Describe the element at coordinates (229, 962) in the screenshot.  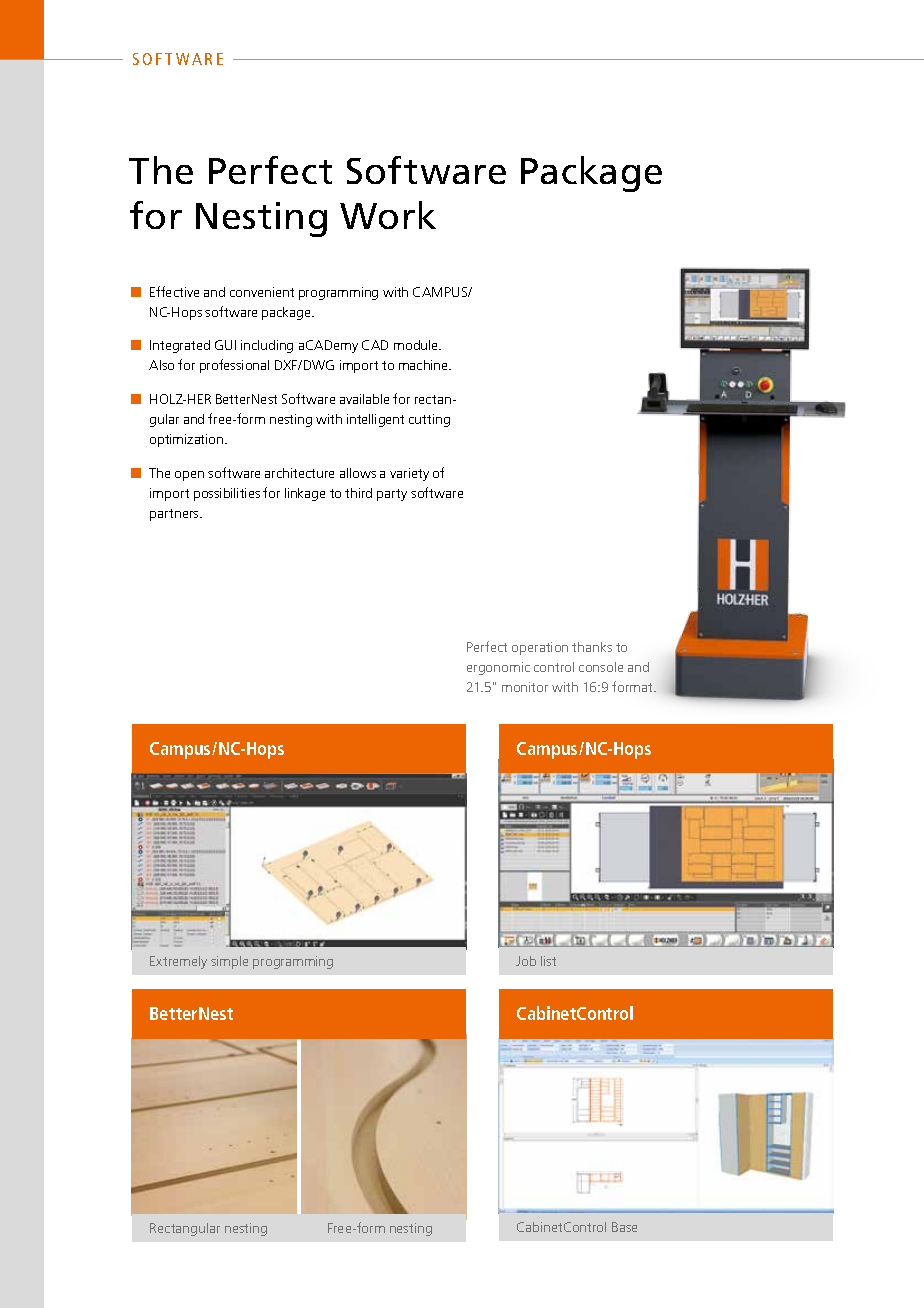
I see `simple` at that location.
